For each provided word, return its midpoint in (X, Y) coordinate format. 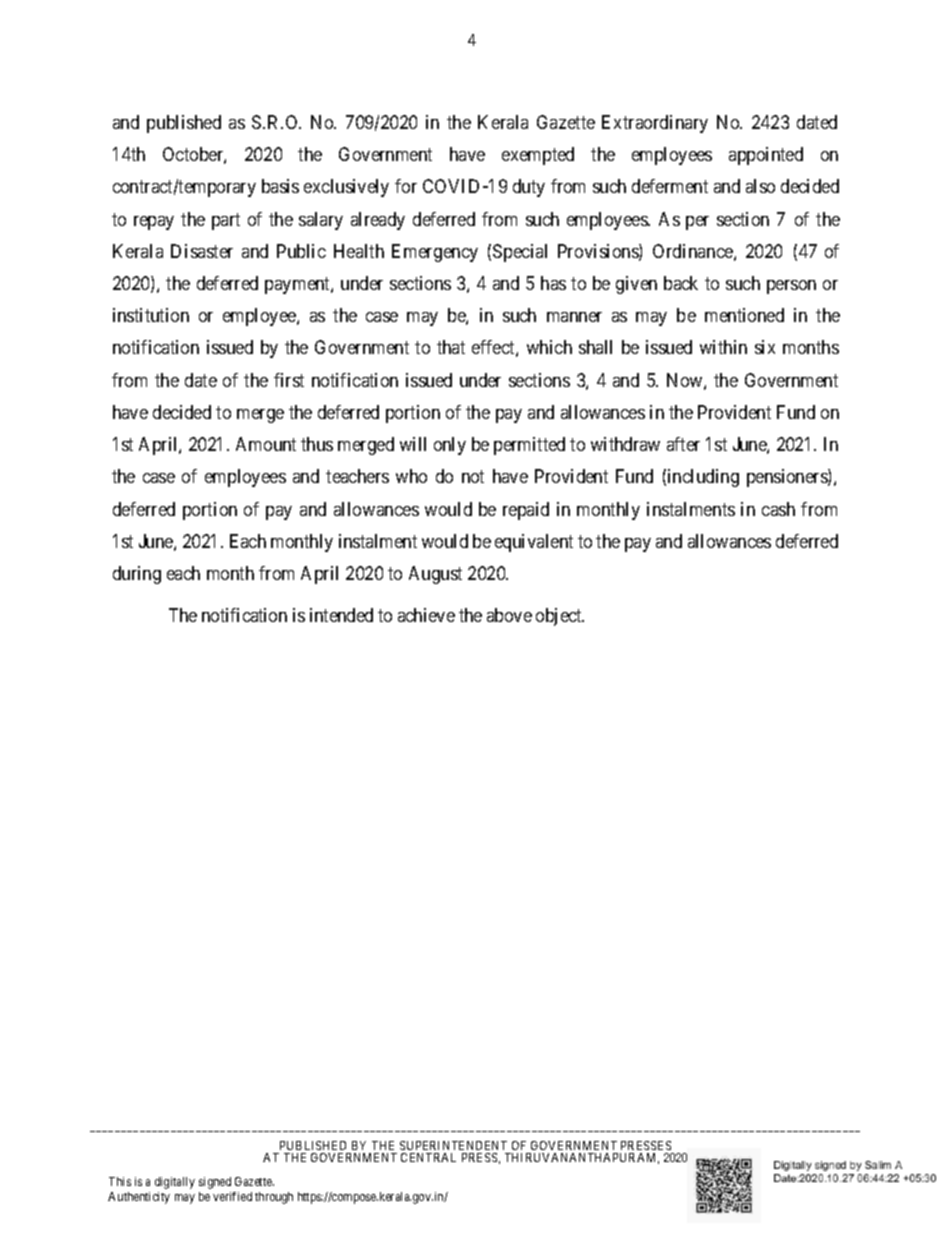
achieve (426, 615)
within (723, 347)
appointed (766, 156)
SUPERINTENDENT (453, 1145)
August (435, 575)
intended (341, 615)
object (560, 617)
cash (778, 509)
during (137, 575)
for (406, 186)
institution (151, 315)
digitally (175, 1183)
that (451, 347)
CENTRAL (428, 1157)
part (226, 221)
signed (215, 1183)
